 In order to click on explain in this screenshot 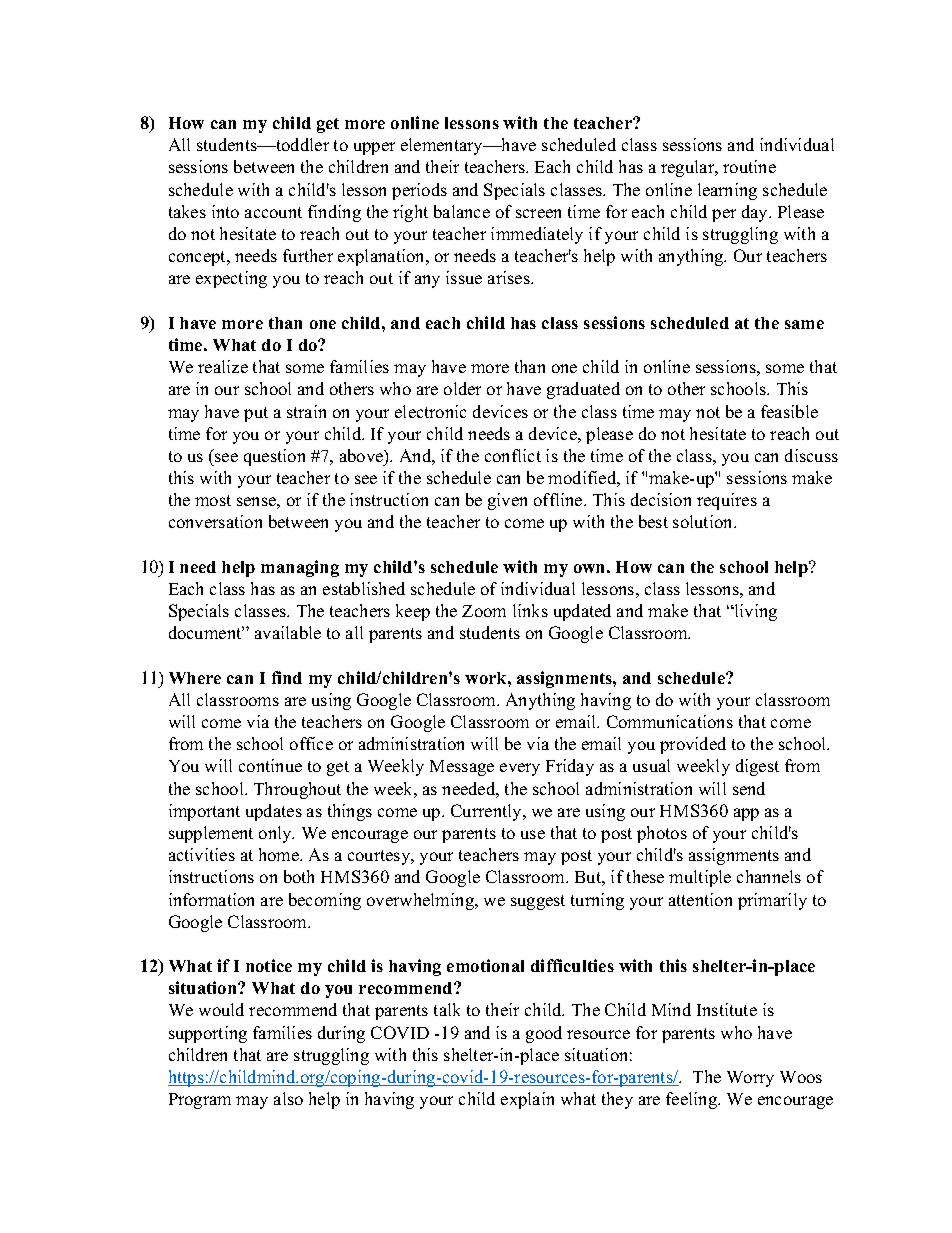, I will do `click(527, 1100)`.
